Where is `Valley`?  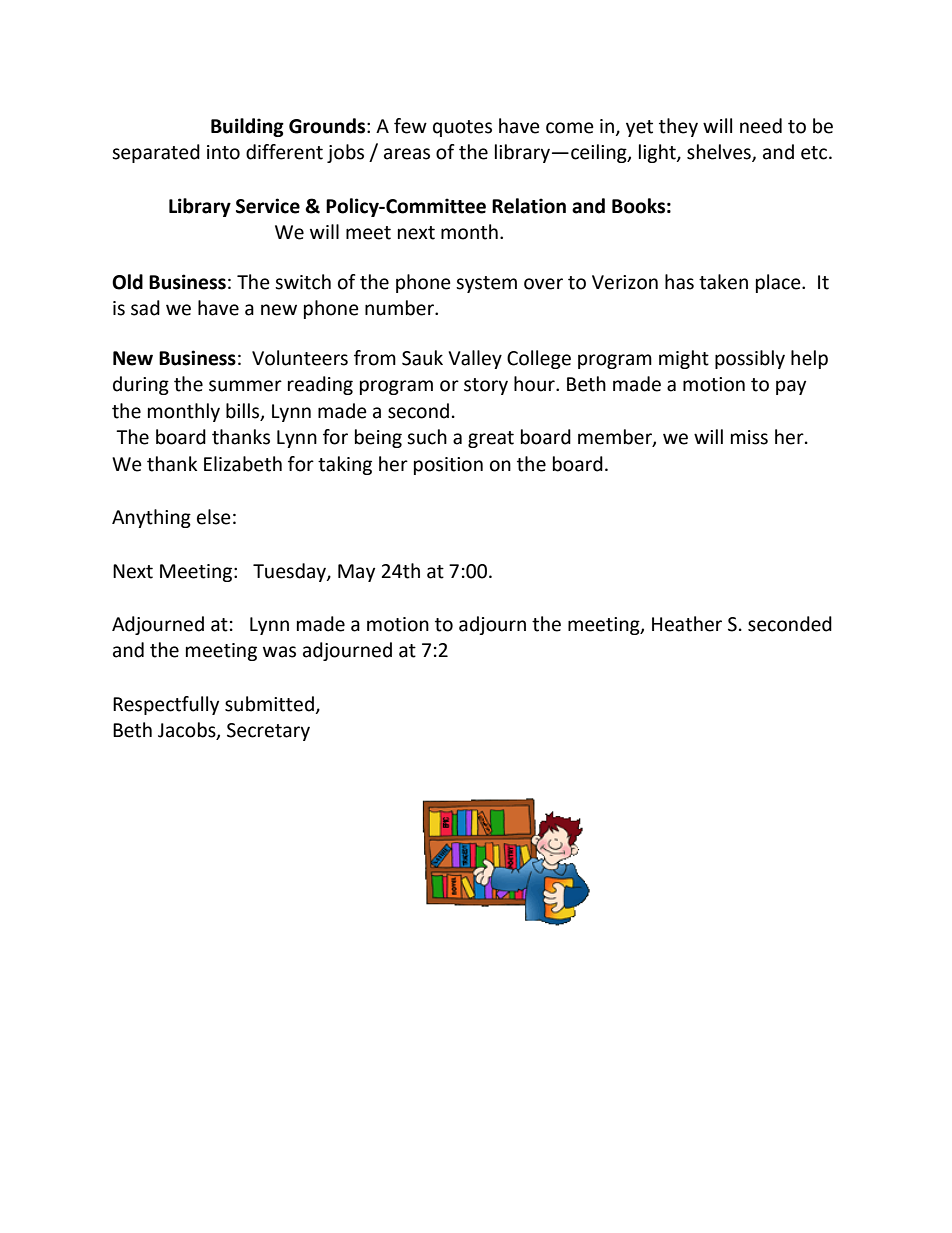 Valley is located at coordinates (475, 359).
